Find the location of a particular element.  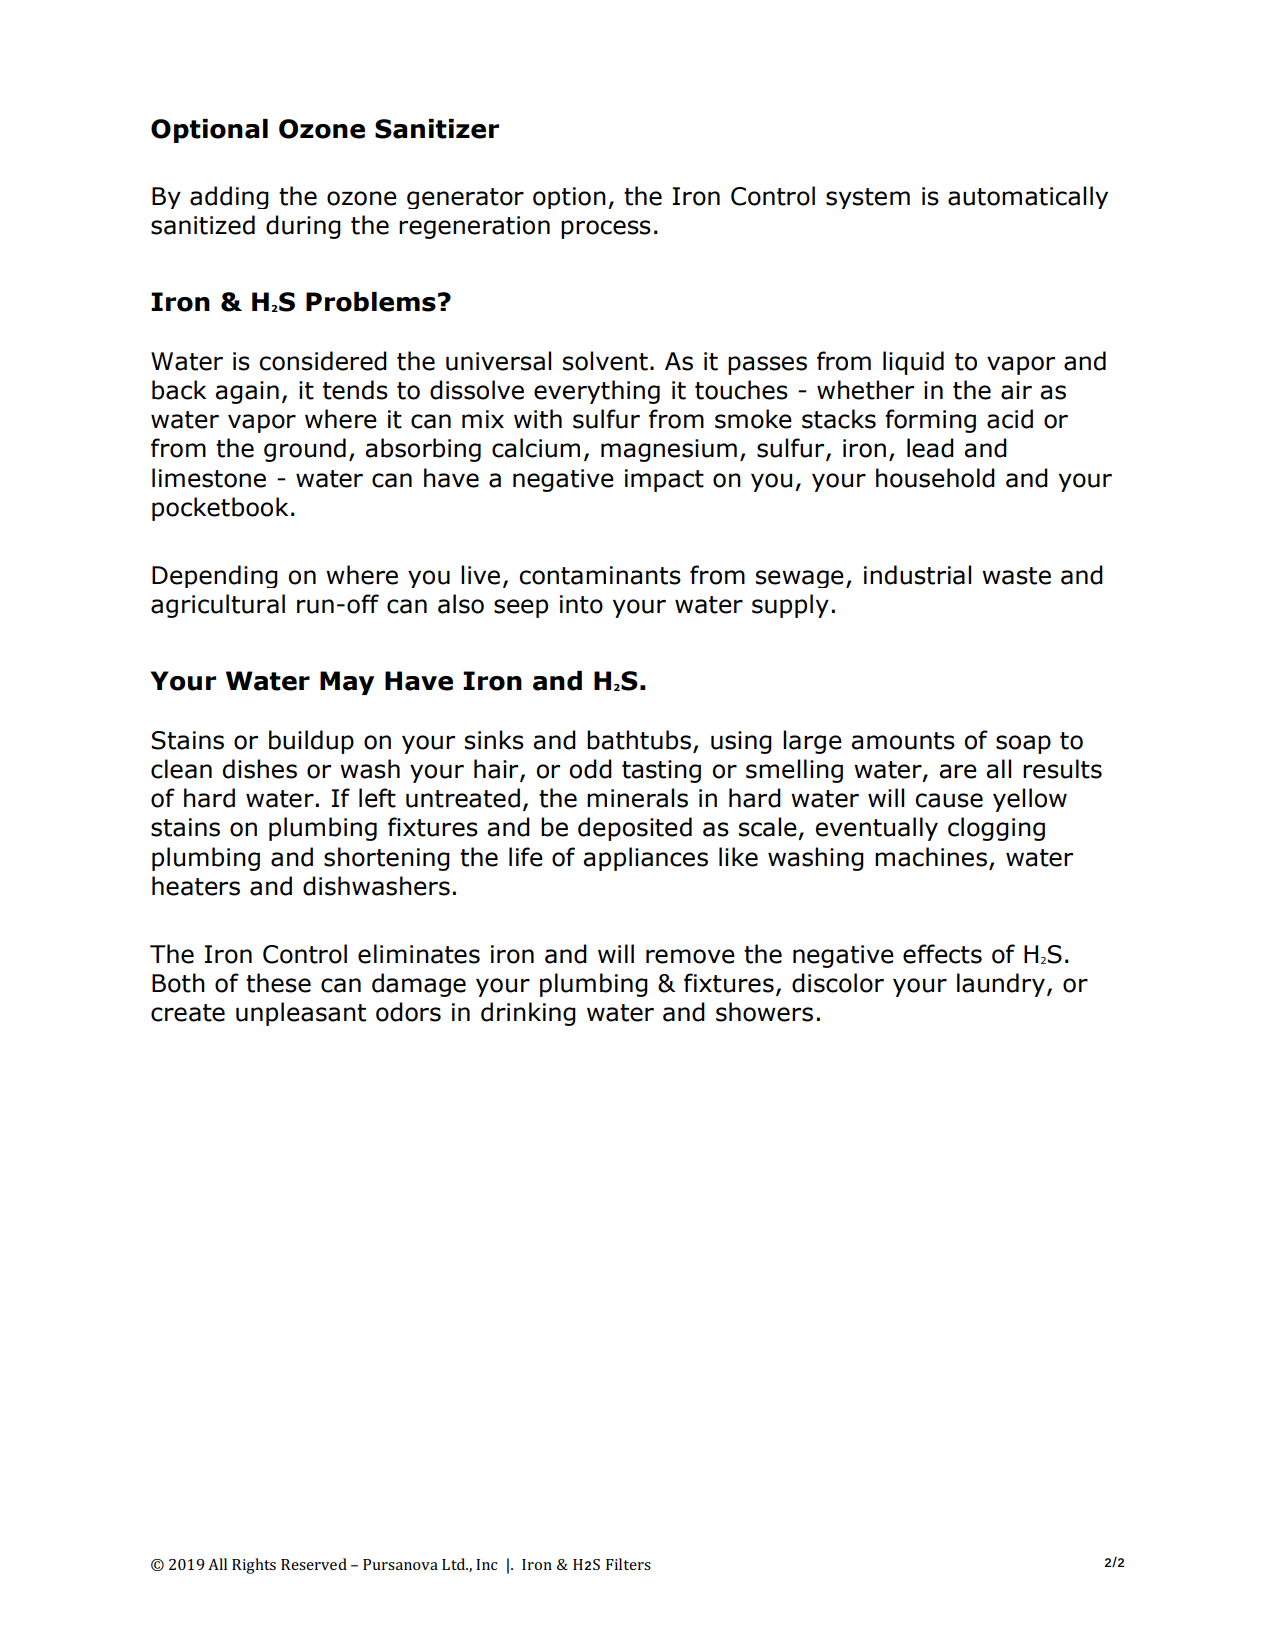

process is located at coordinates (606, 229).
